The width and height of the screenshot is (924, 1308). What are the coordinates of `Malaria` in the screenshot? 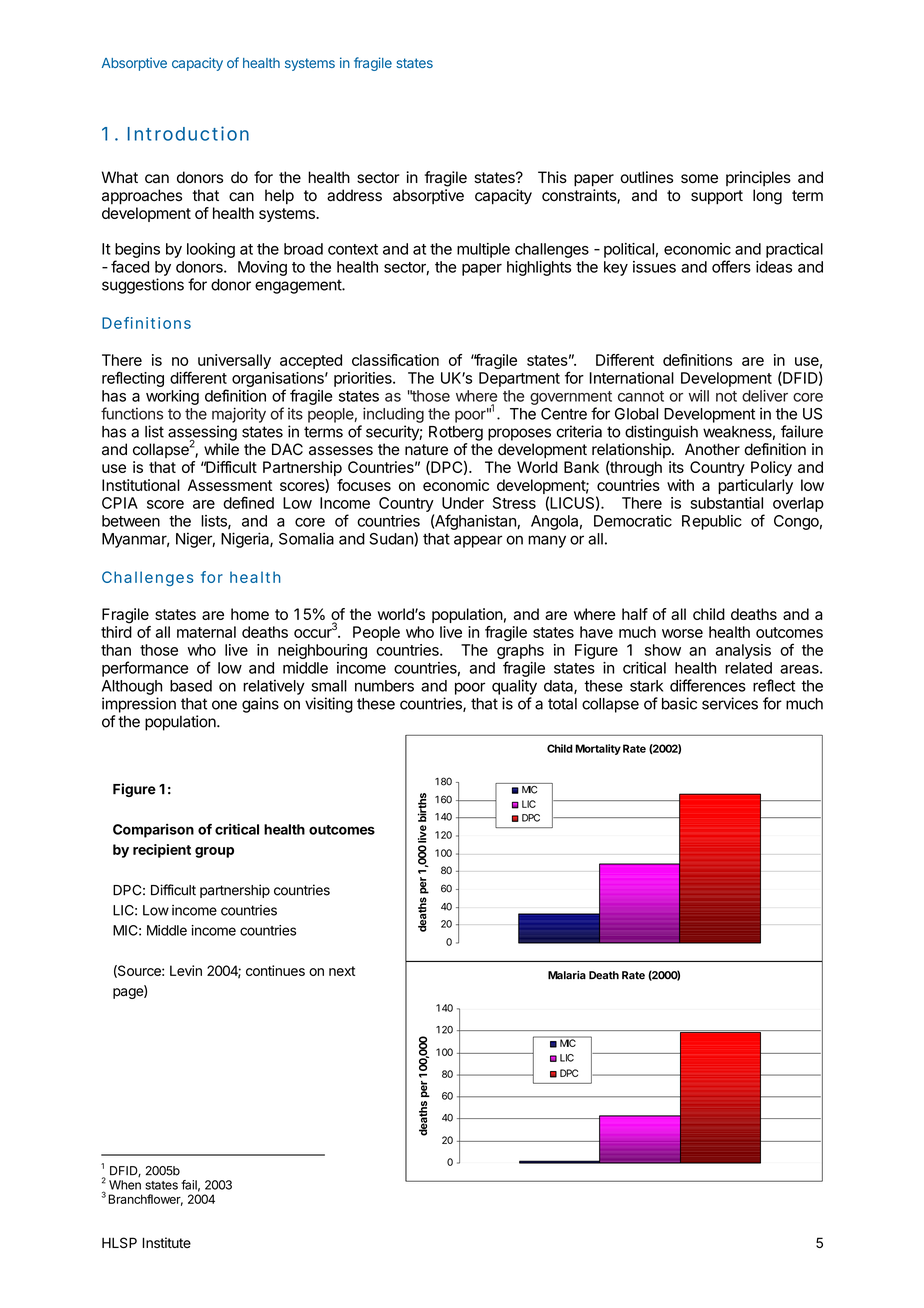 It's located at (567, 975).
